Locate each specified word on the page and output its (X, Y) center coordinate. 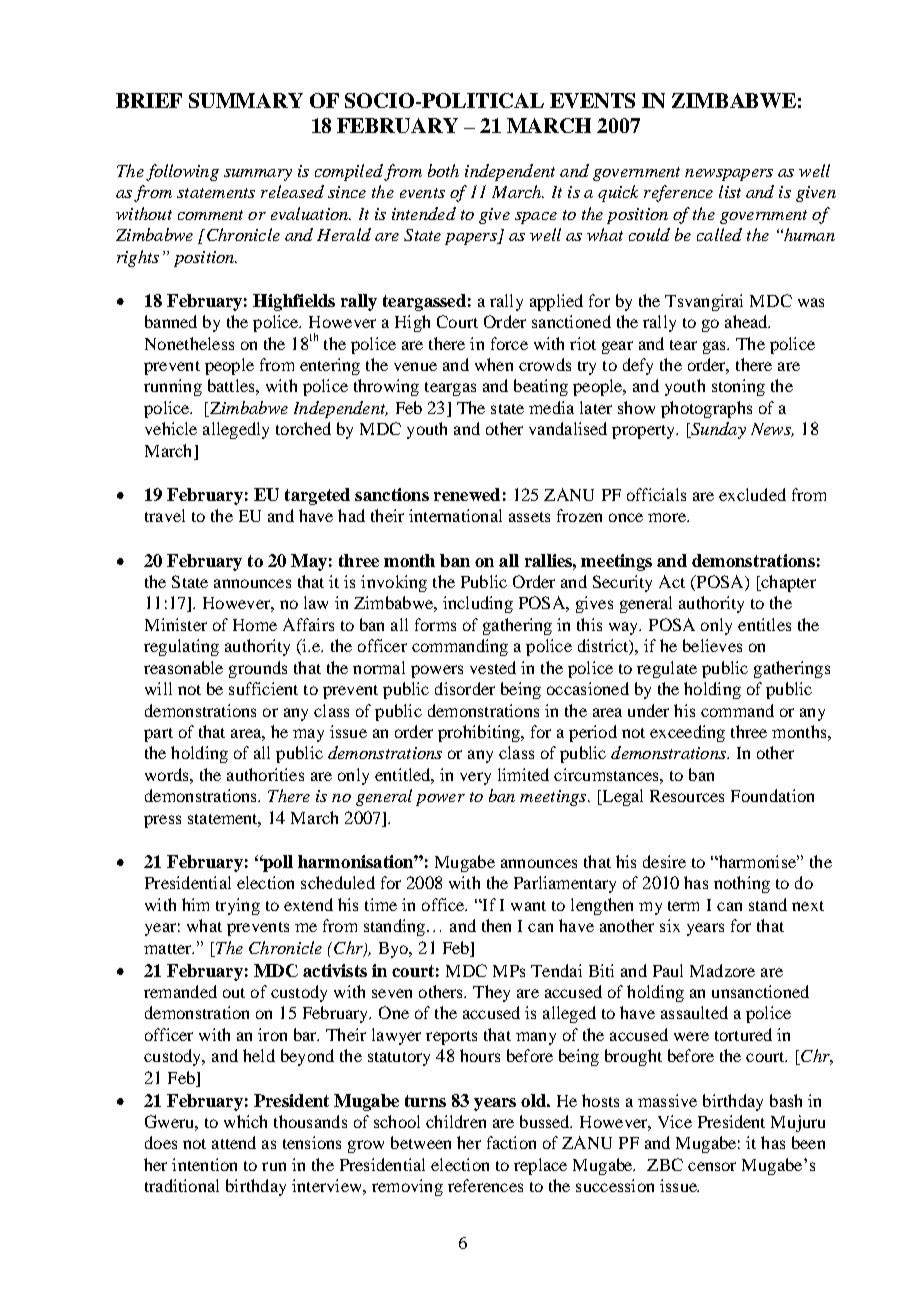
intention (204, 1164)
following (182, 172)
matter (169, 949)
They (491, 993)
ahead (747, 321)
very (475, 778)
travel (165, 515)
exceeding (687, 733)
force (509, 343)
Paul (668, 970)
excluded (752, 494)
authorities (265, 774)
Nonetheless (189, 343)
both (443, 170)
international (455, 515)
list (730, 191)
